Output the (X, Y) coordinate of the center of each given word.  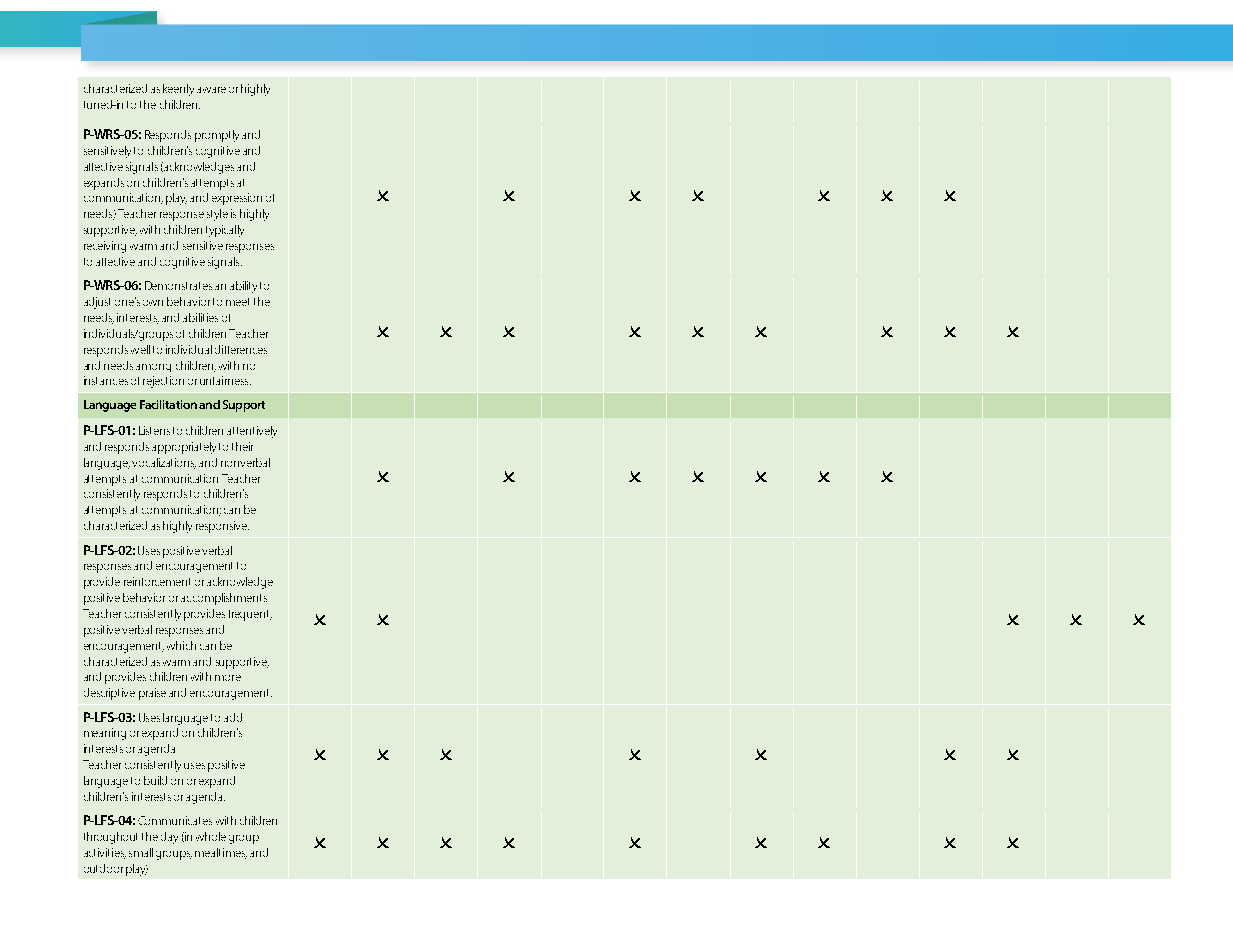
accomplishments (224, 599)
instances (106, 380)
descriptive (109, 694)
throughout (110, 838)
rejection (163, 382)
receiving (105, 247)
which (181, 645)
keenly (178, 90)
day (169, 838)
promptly (217, 136)
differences (241, 349)
